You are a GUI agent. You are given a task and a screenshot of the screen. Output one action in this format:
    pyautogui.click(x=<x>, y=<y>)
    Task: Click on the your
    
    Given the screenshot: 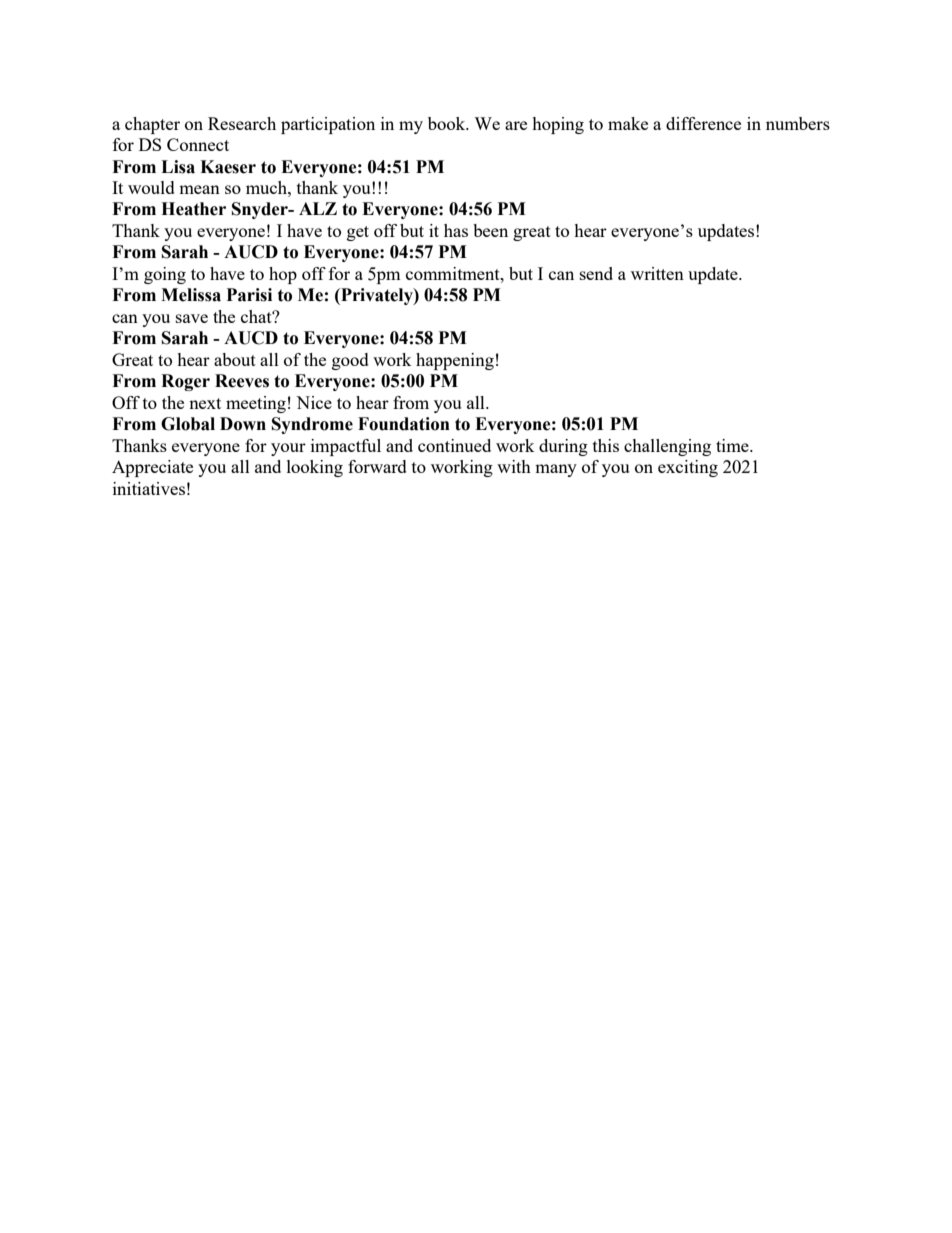 What is the action you would take?
    pyautogui.click(x=288, y=449)
